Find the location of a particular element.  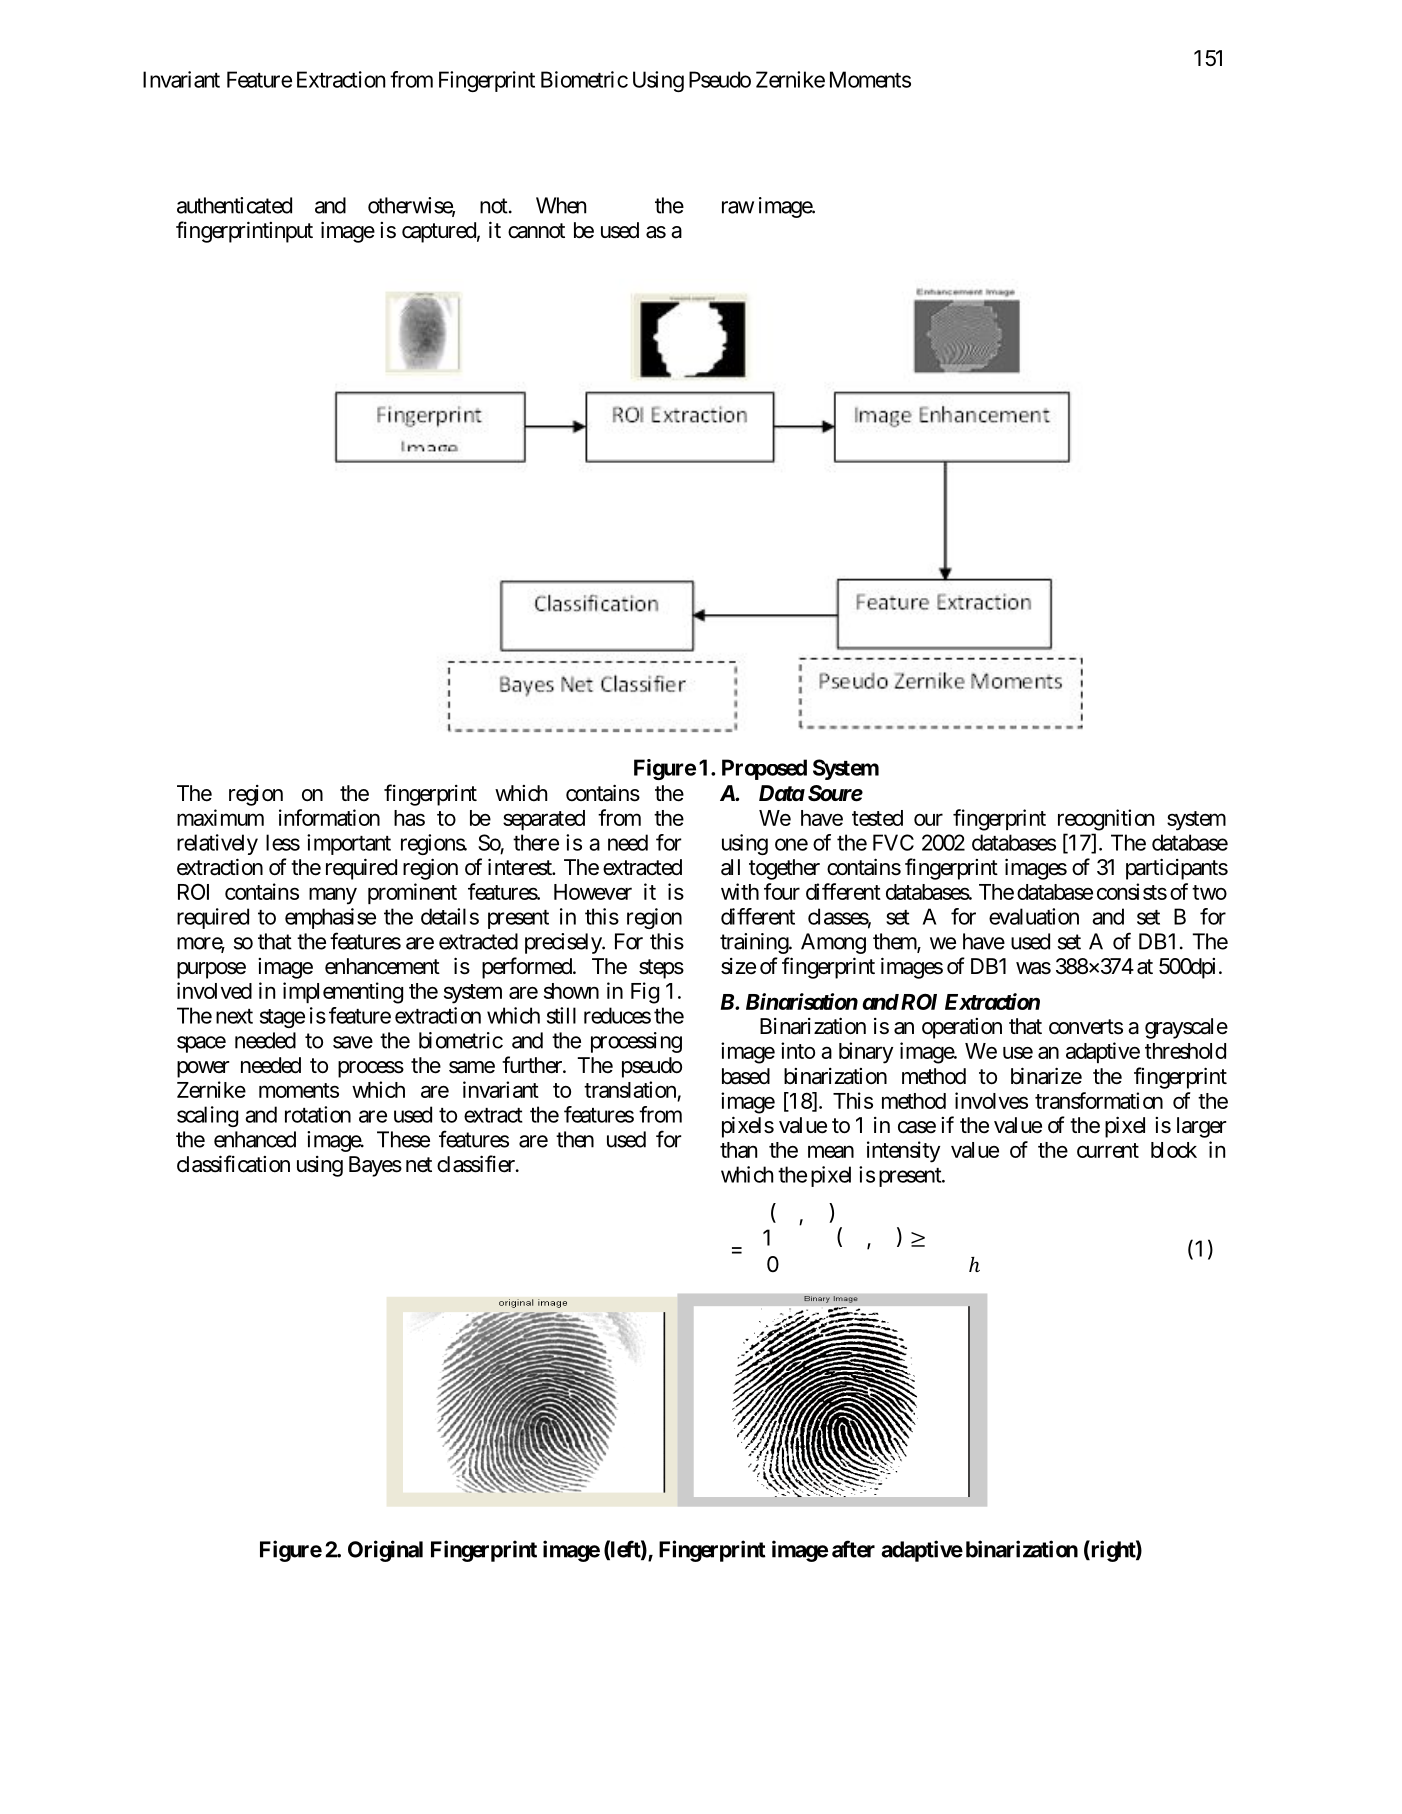

after is located at coordinates (853, 1549).
